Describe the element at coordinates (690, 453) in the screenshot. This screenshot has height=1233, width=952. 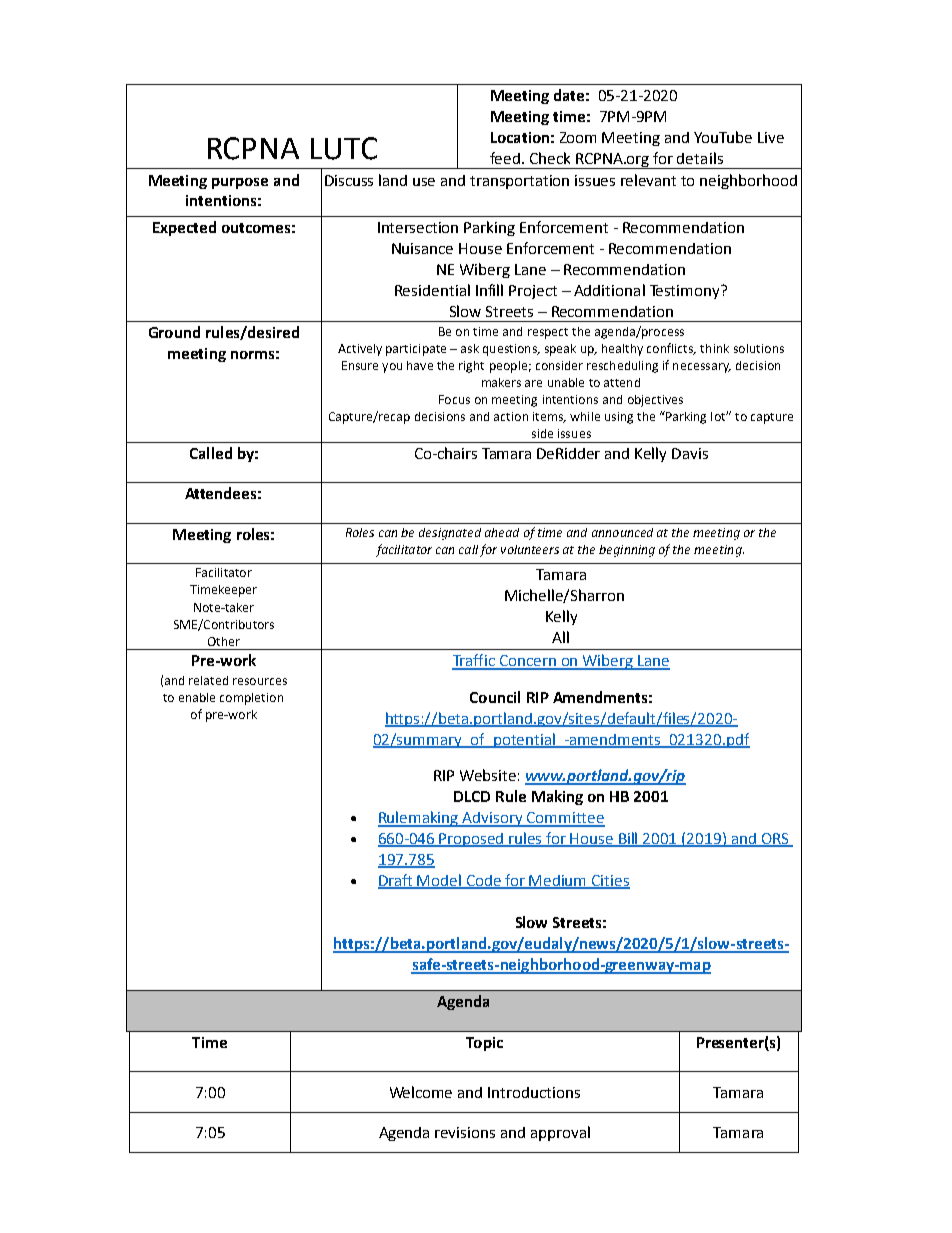
I see `Davis` at that location.
